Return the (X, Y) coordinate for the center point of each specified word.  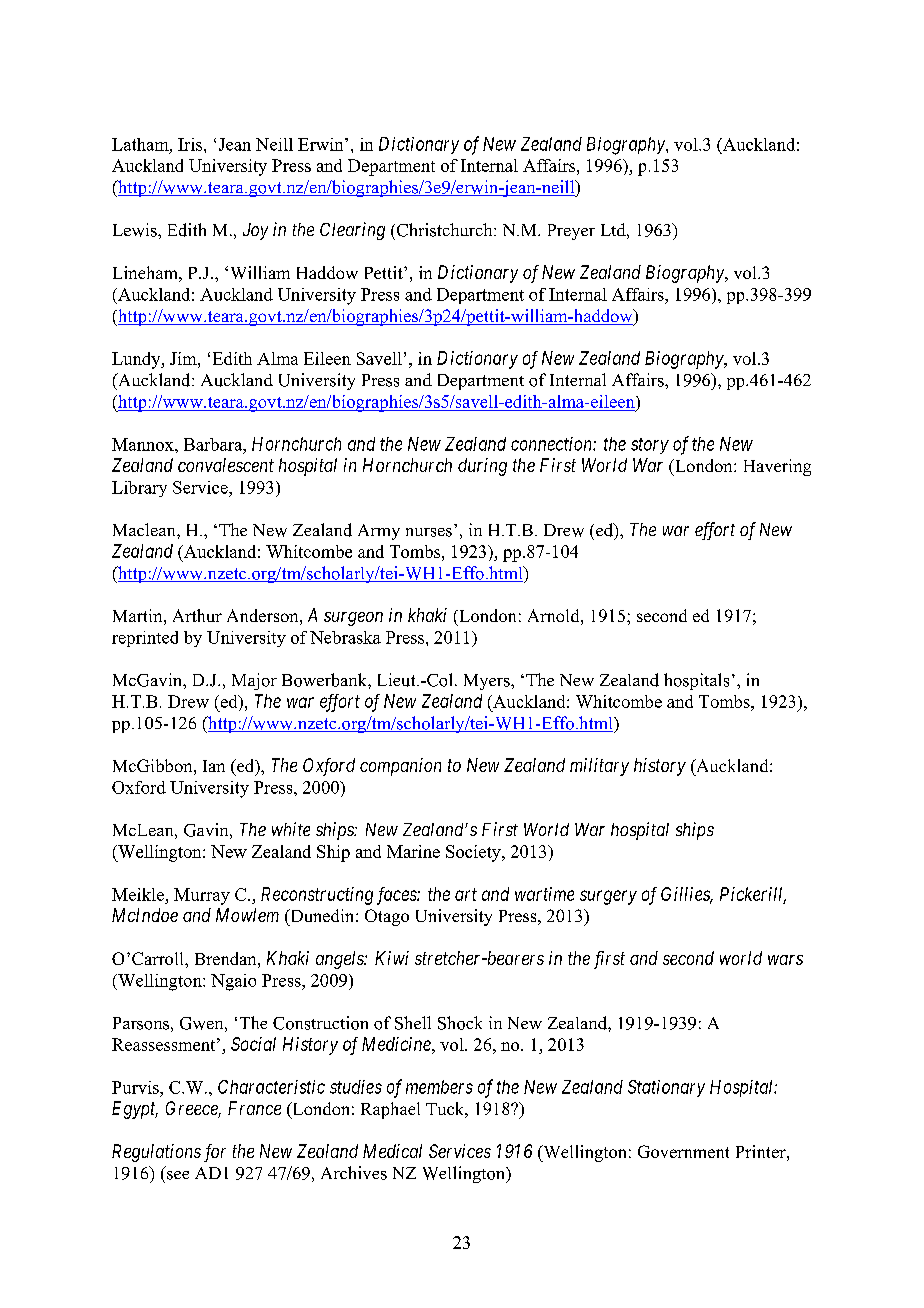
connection (552, 444)
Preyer (571, 232)
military (599, 767)
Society (474, 853)
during (482, 467)
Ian (214, 766)
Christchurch (446, 230)
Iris (191, 144)
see (178, 1175)
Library (139, 489)
